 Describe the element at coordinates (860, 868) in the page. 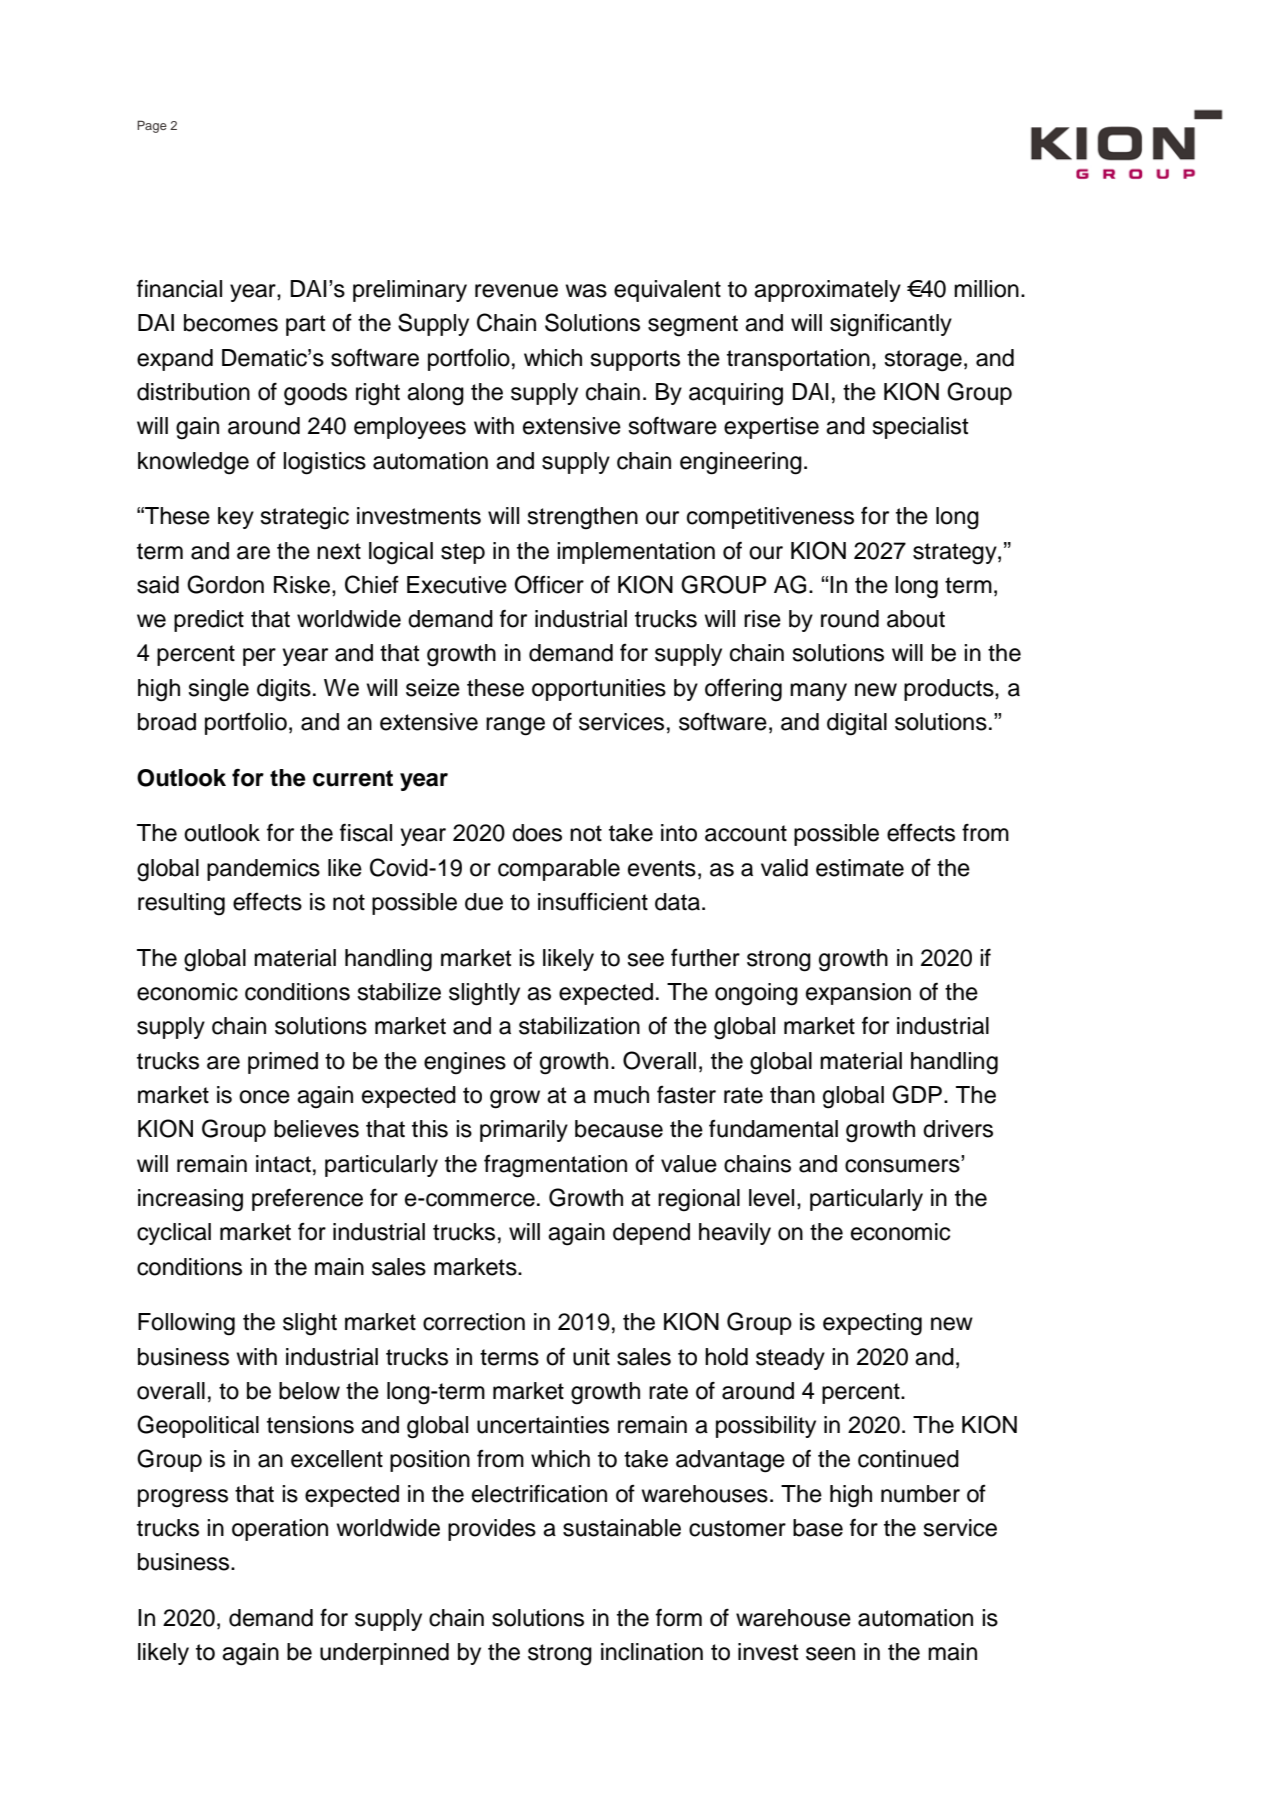

I see `estimate` at that location.
